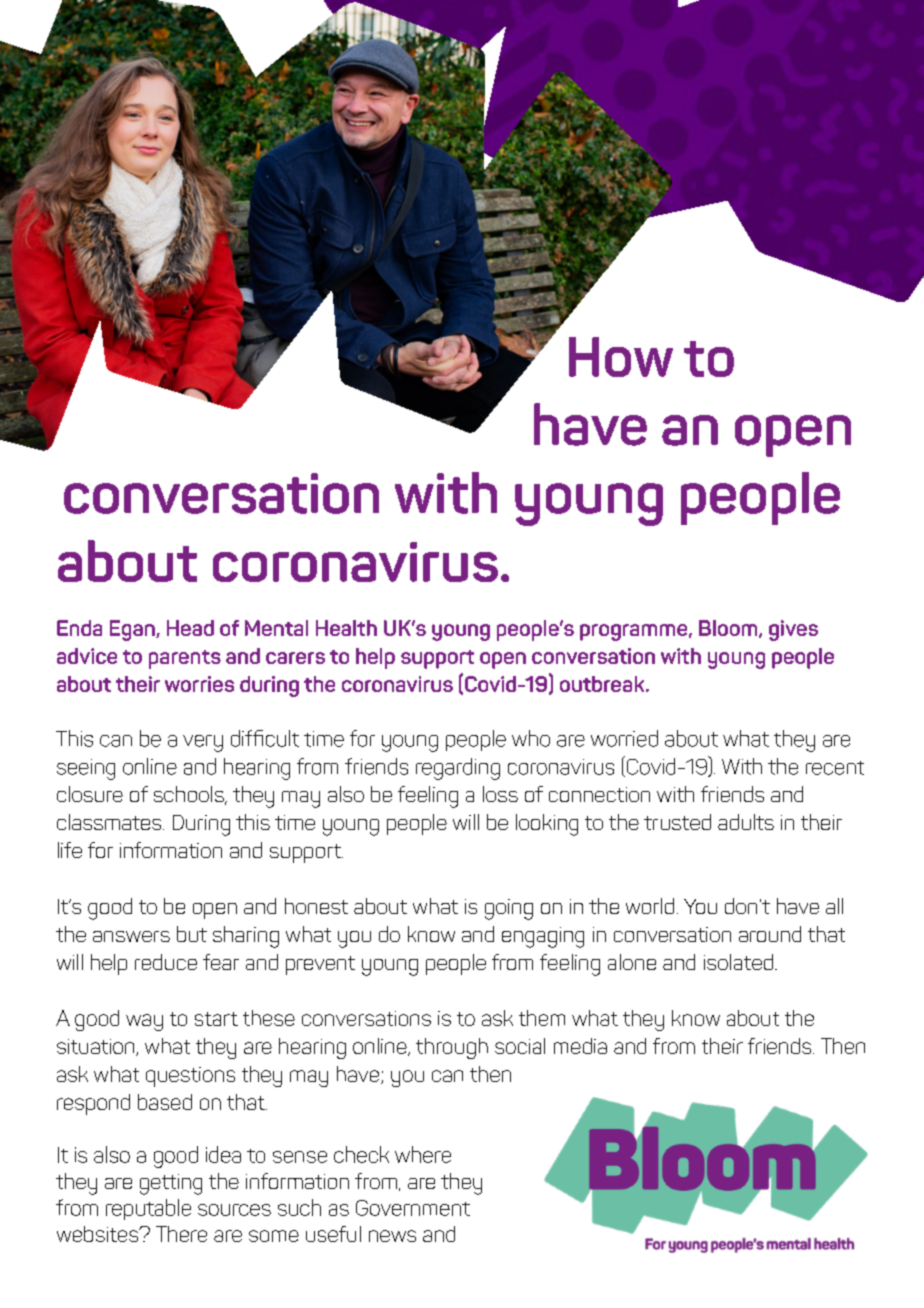 Image resolution: width=924 pixels, height=1308 pixels. Describe the element at coordinates (190, 795) in the document. I see `schools` at that location.
